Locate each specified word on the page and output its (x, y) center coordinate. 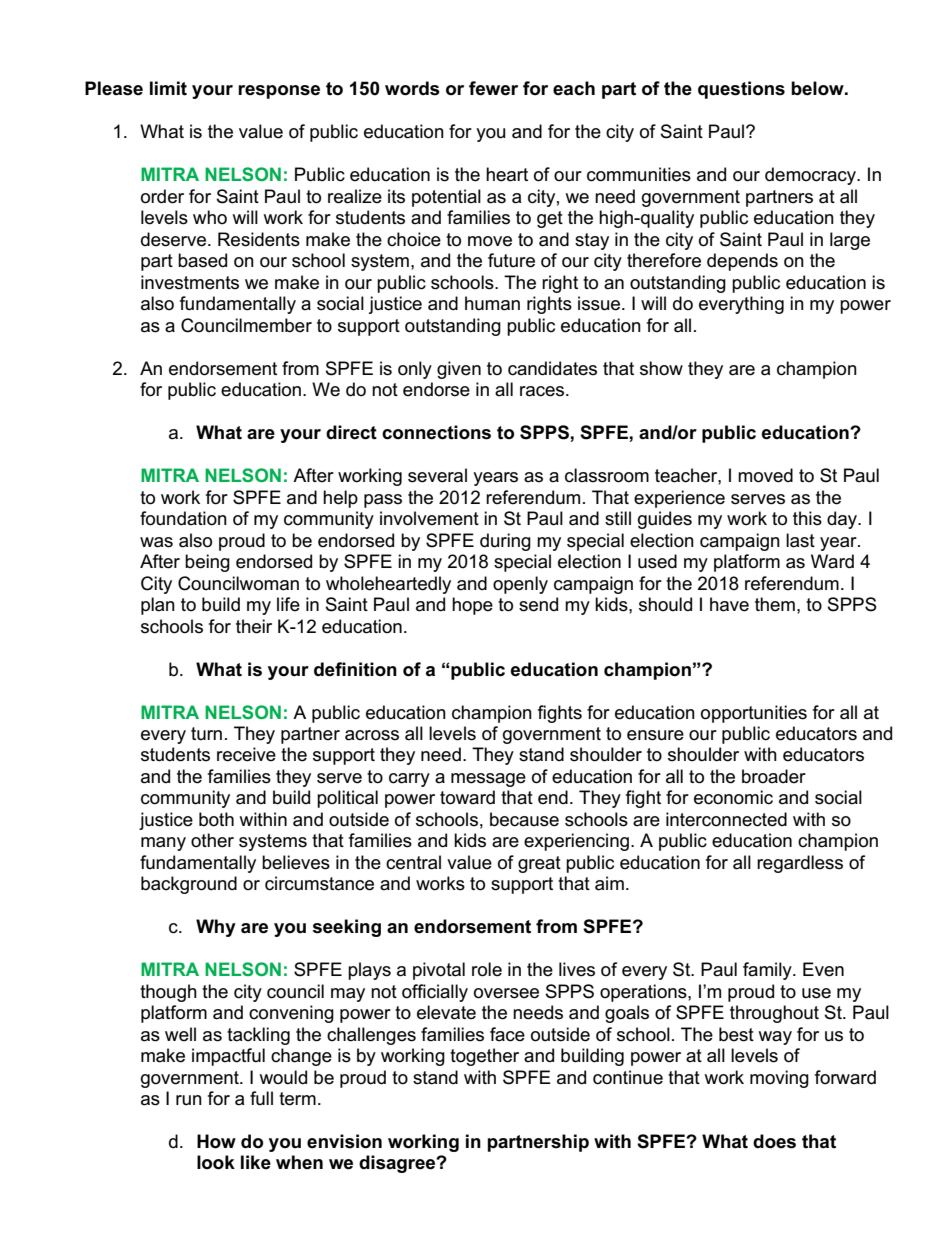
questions (741, 90)
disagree (398, 1164)
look (216, 1162)
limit (168, 88)
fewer (493, 88)
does (774, 1141)
